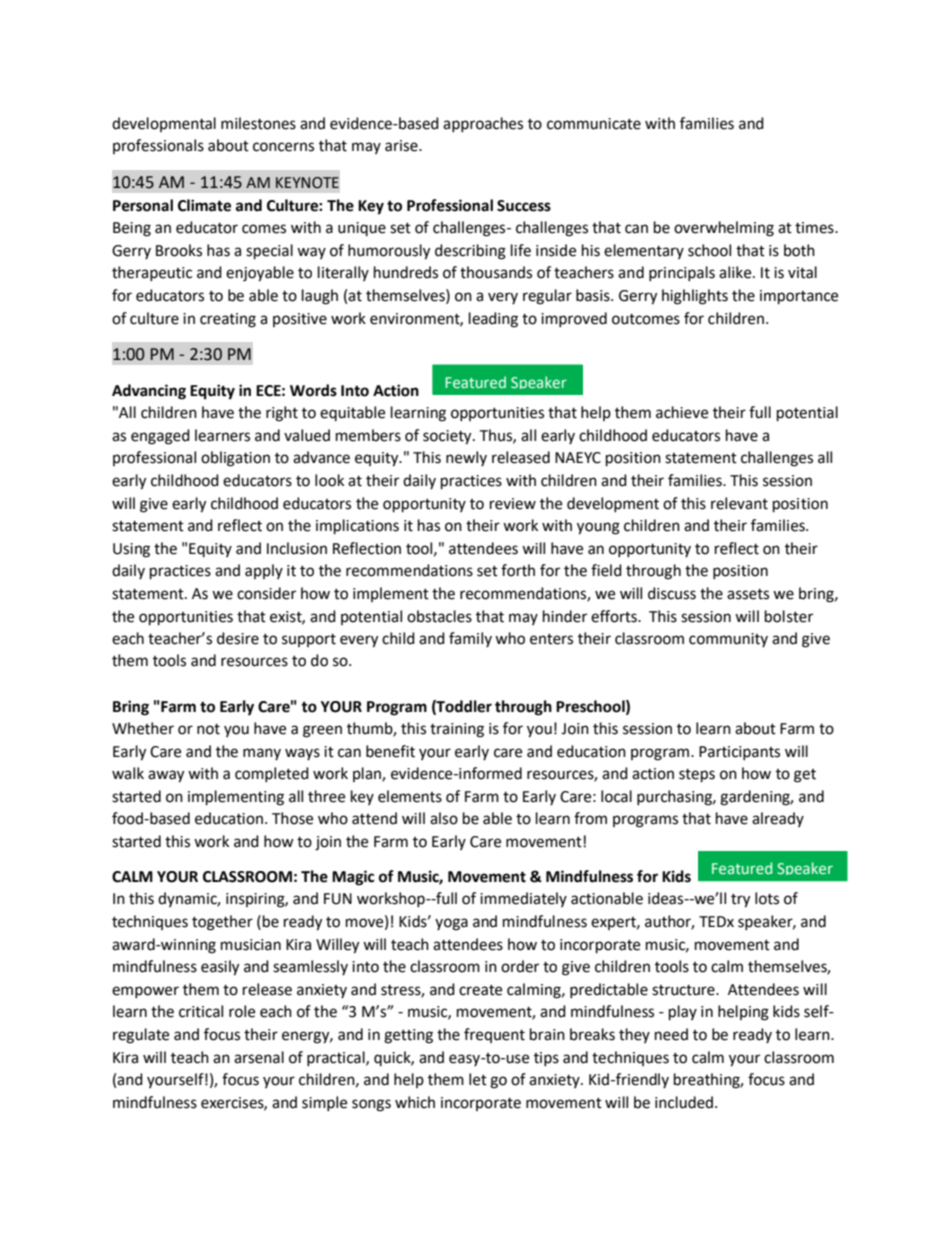  I want to click on approaches, so click(483, 124).
